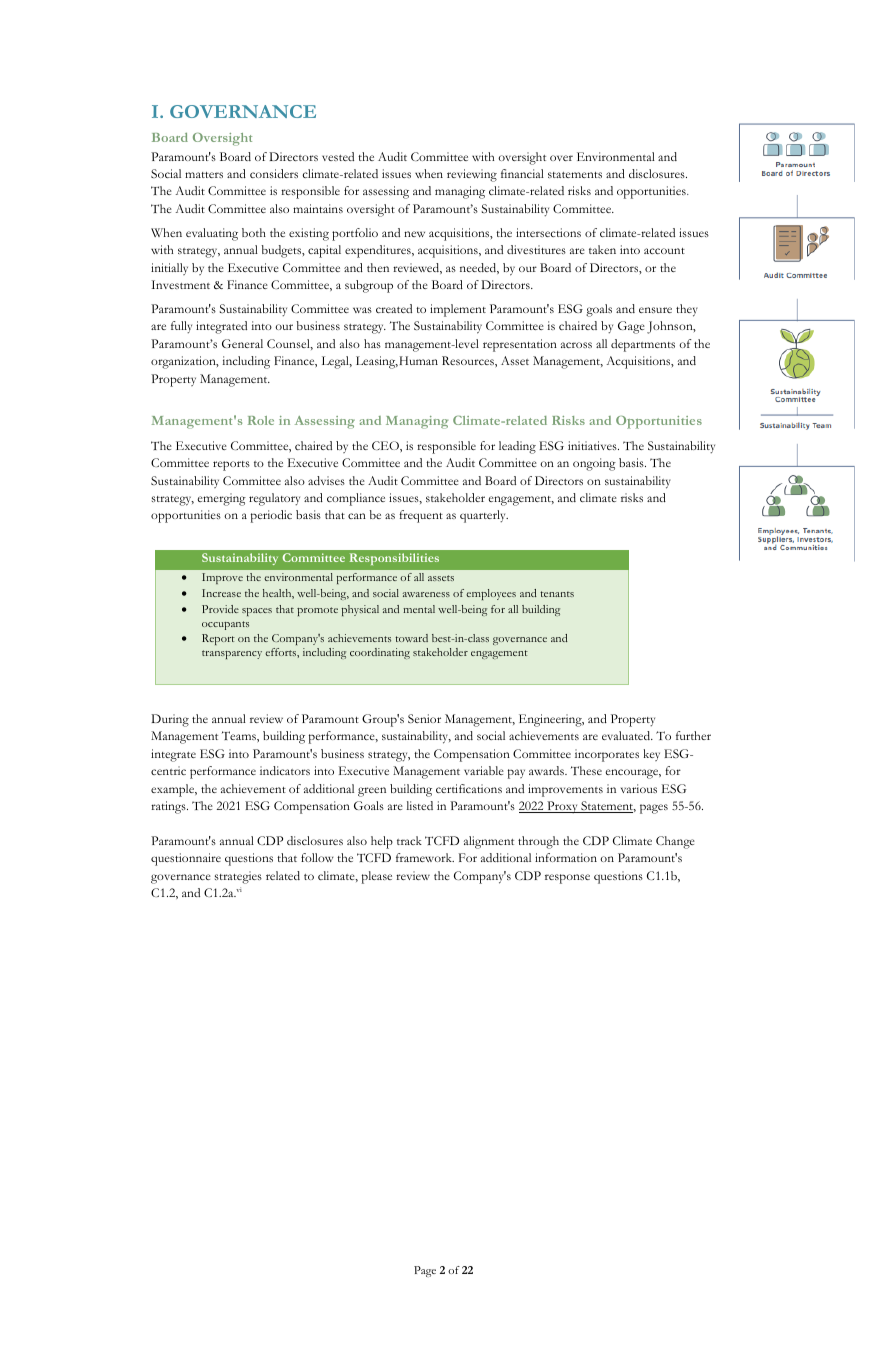 This screenshot has height=1372, width=887. I want to click on taken, so click(602, 249).
